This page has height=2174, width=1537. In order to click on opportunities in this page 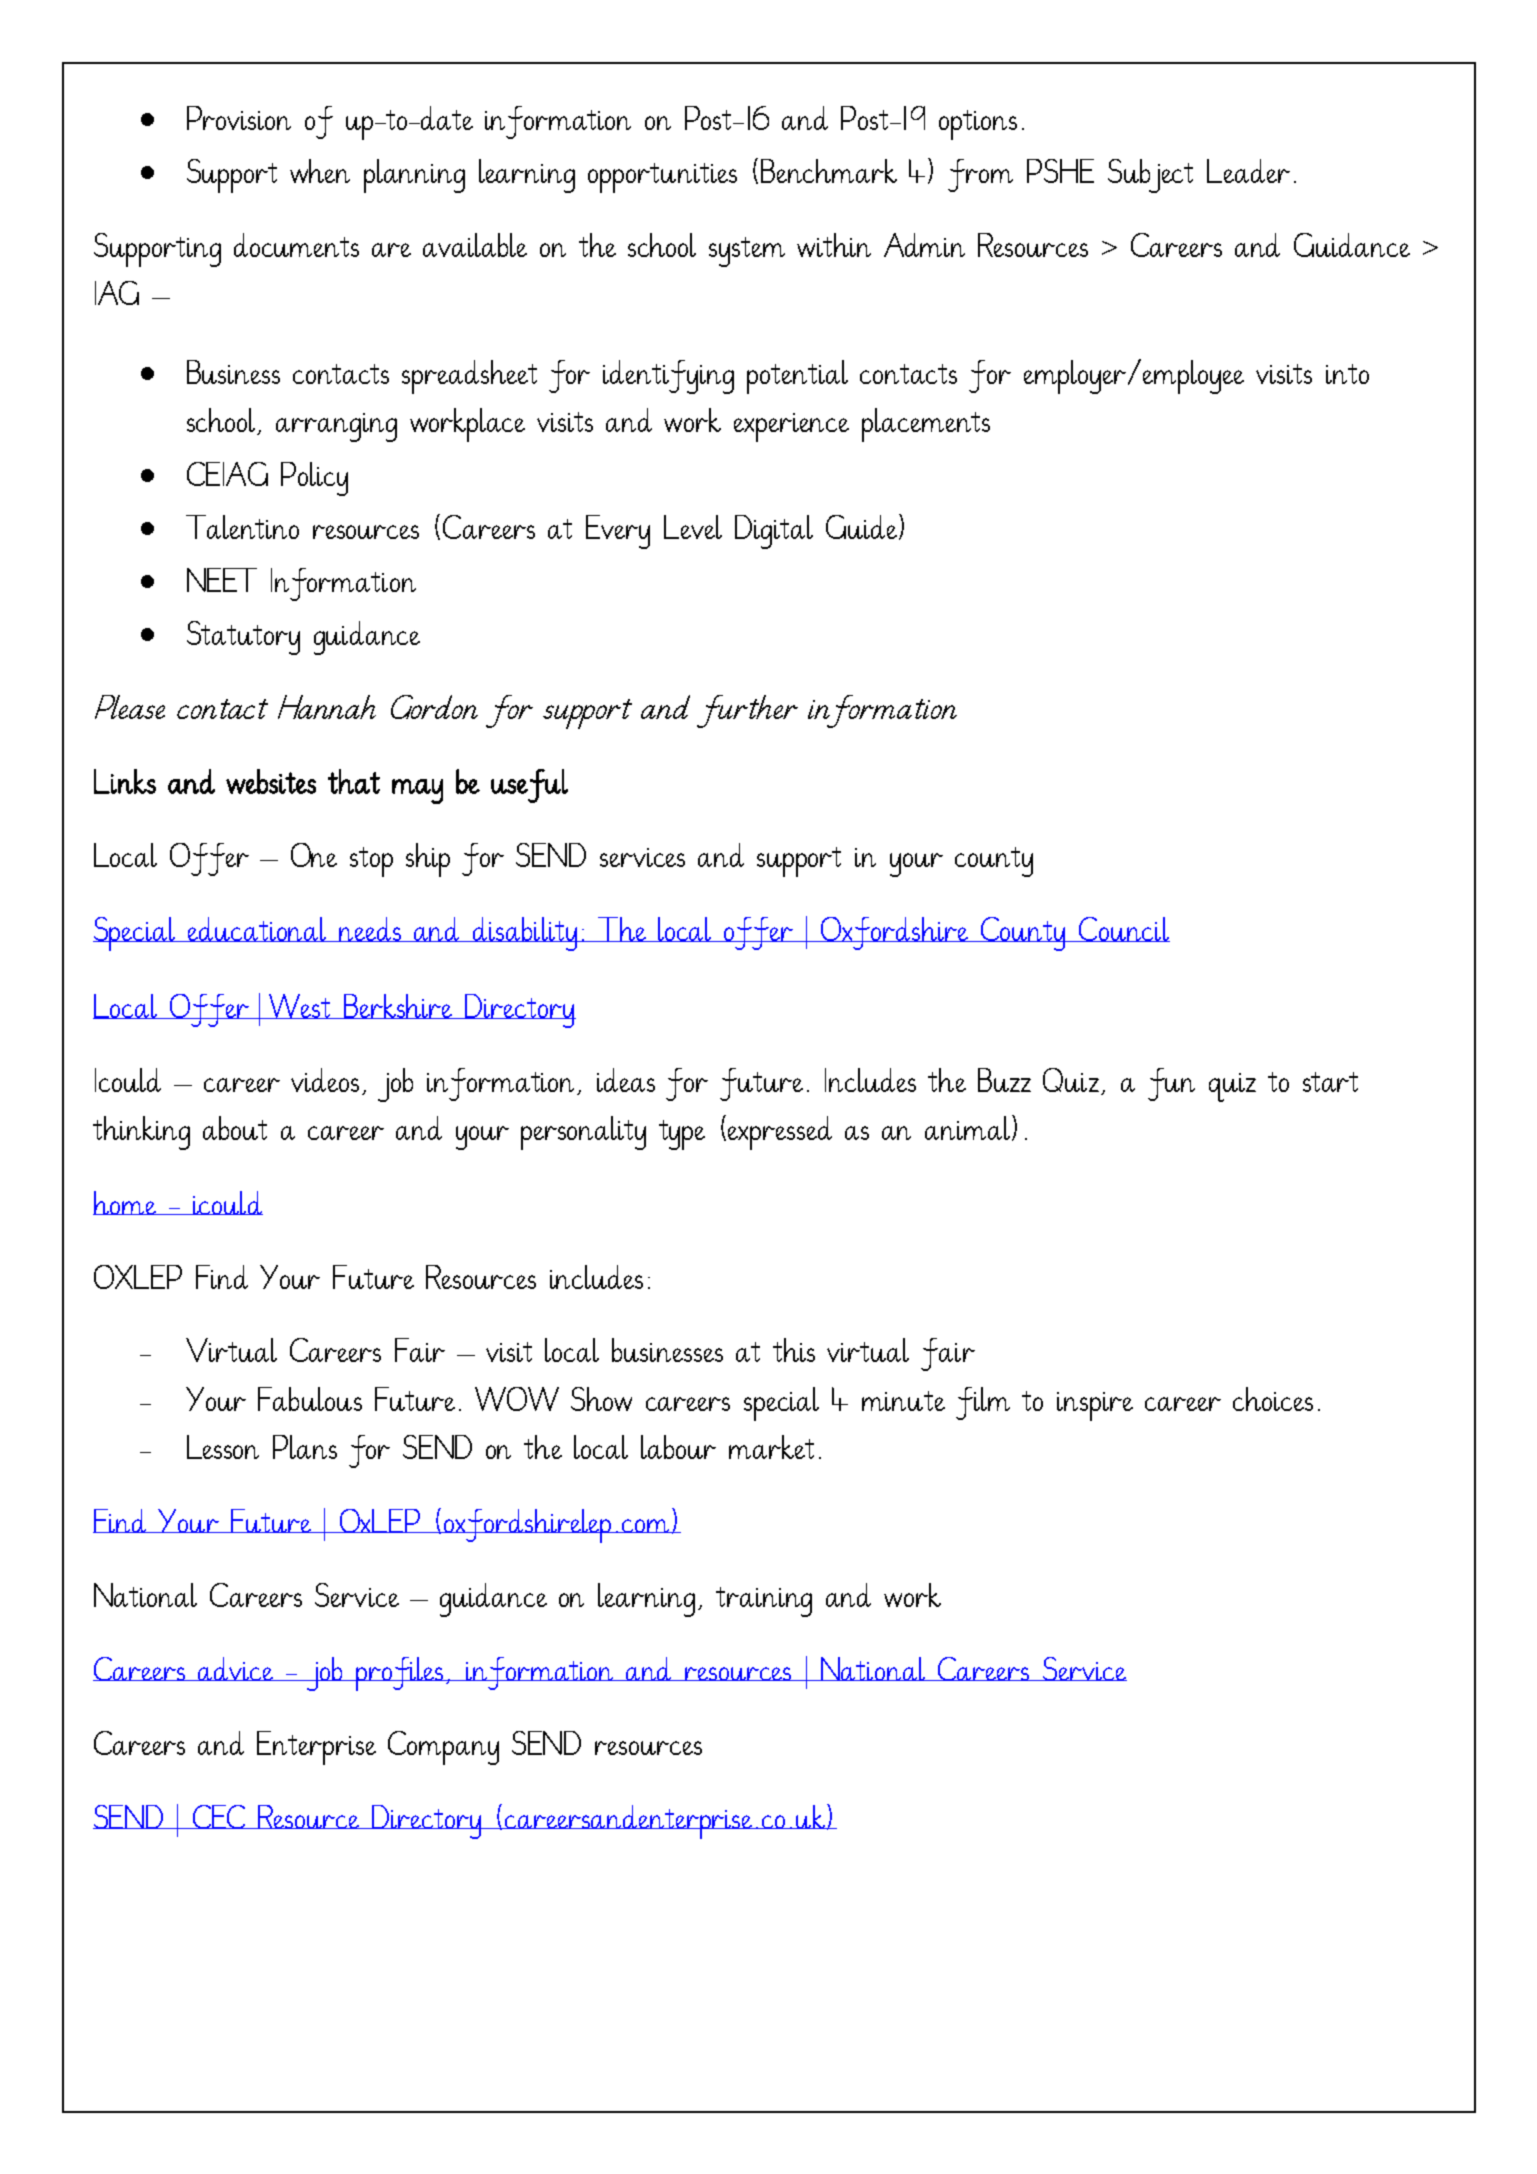, I will do `click(662, 178)`.
